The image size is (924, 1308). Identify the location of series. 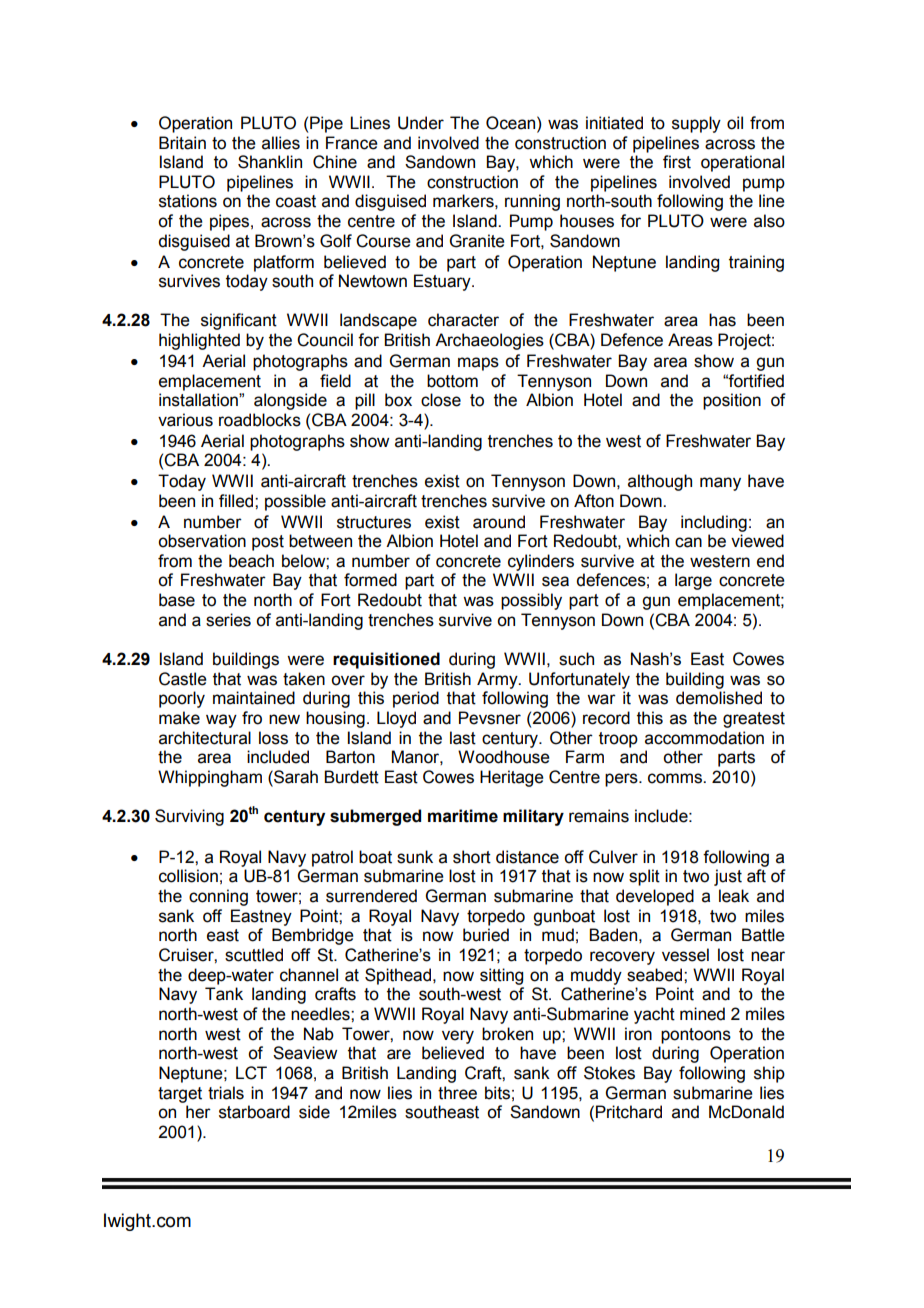
(228, 620).
